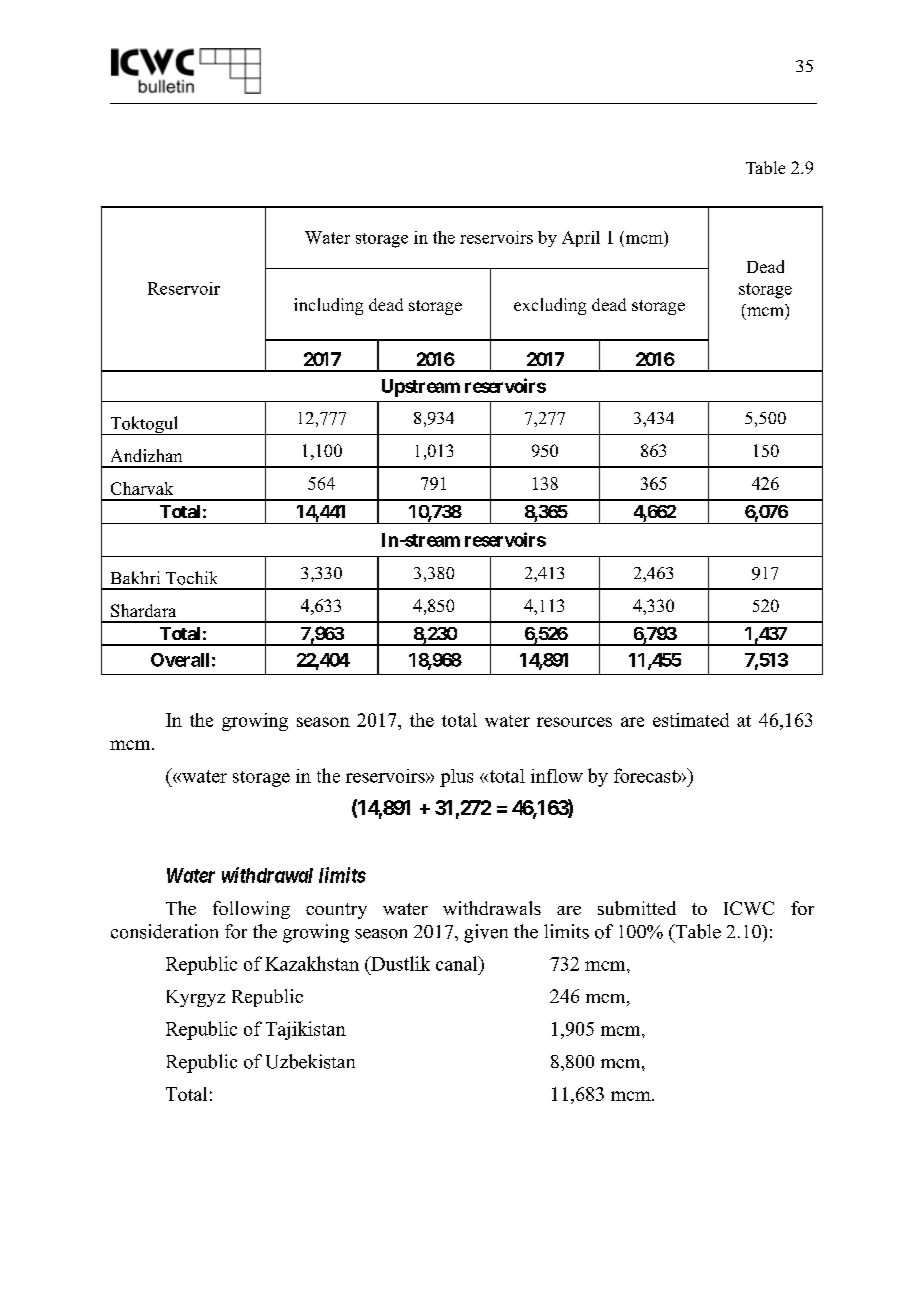 The width and height of the screenshot is (924, 1308). I want to click on excluding, so click(550, 306).
